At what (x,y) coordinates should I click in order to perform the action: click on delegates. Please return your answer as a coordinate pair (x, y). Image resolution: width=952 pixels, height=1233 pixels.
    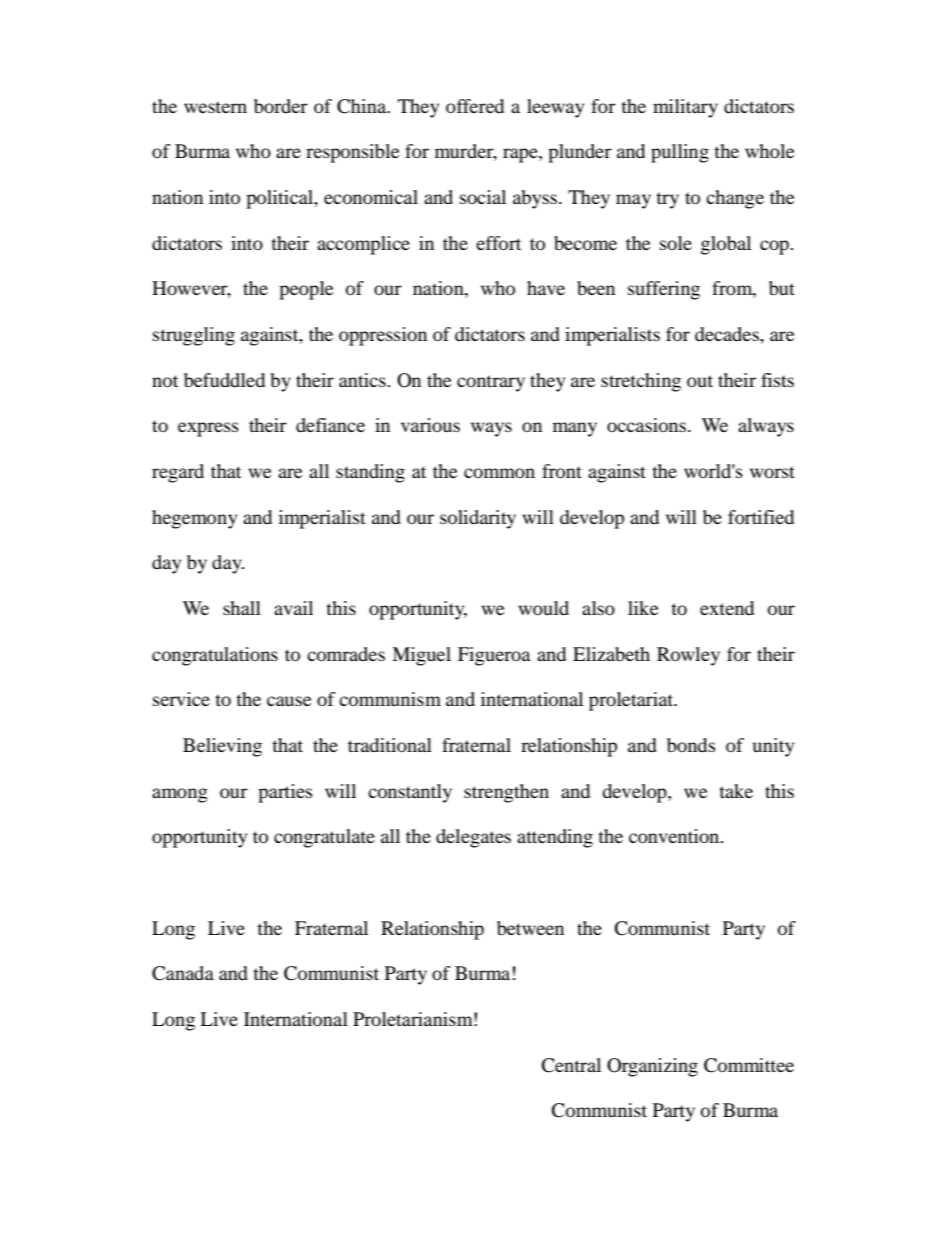
    Looking at the image, I should click on (473, 838).
